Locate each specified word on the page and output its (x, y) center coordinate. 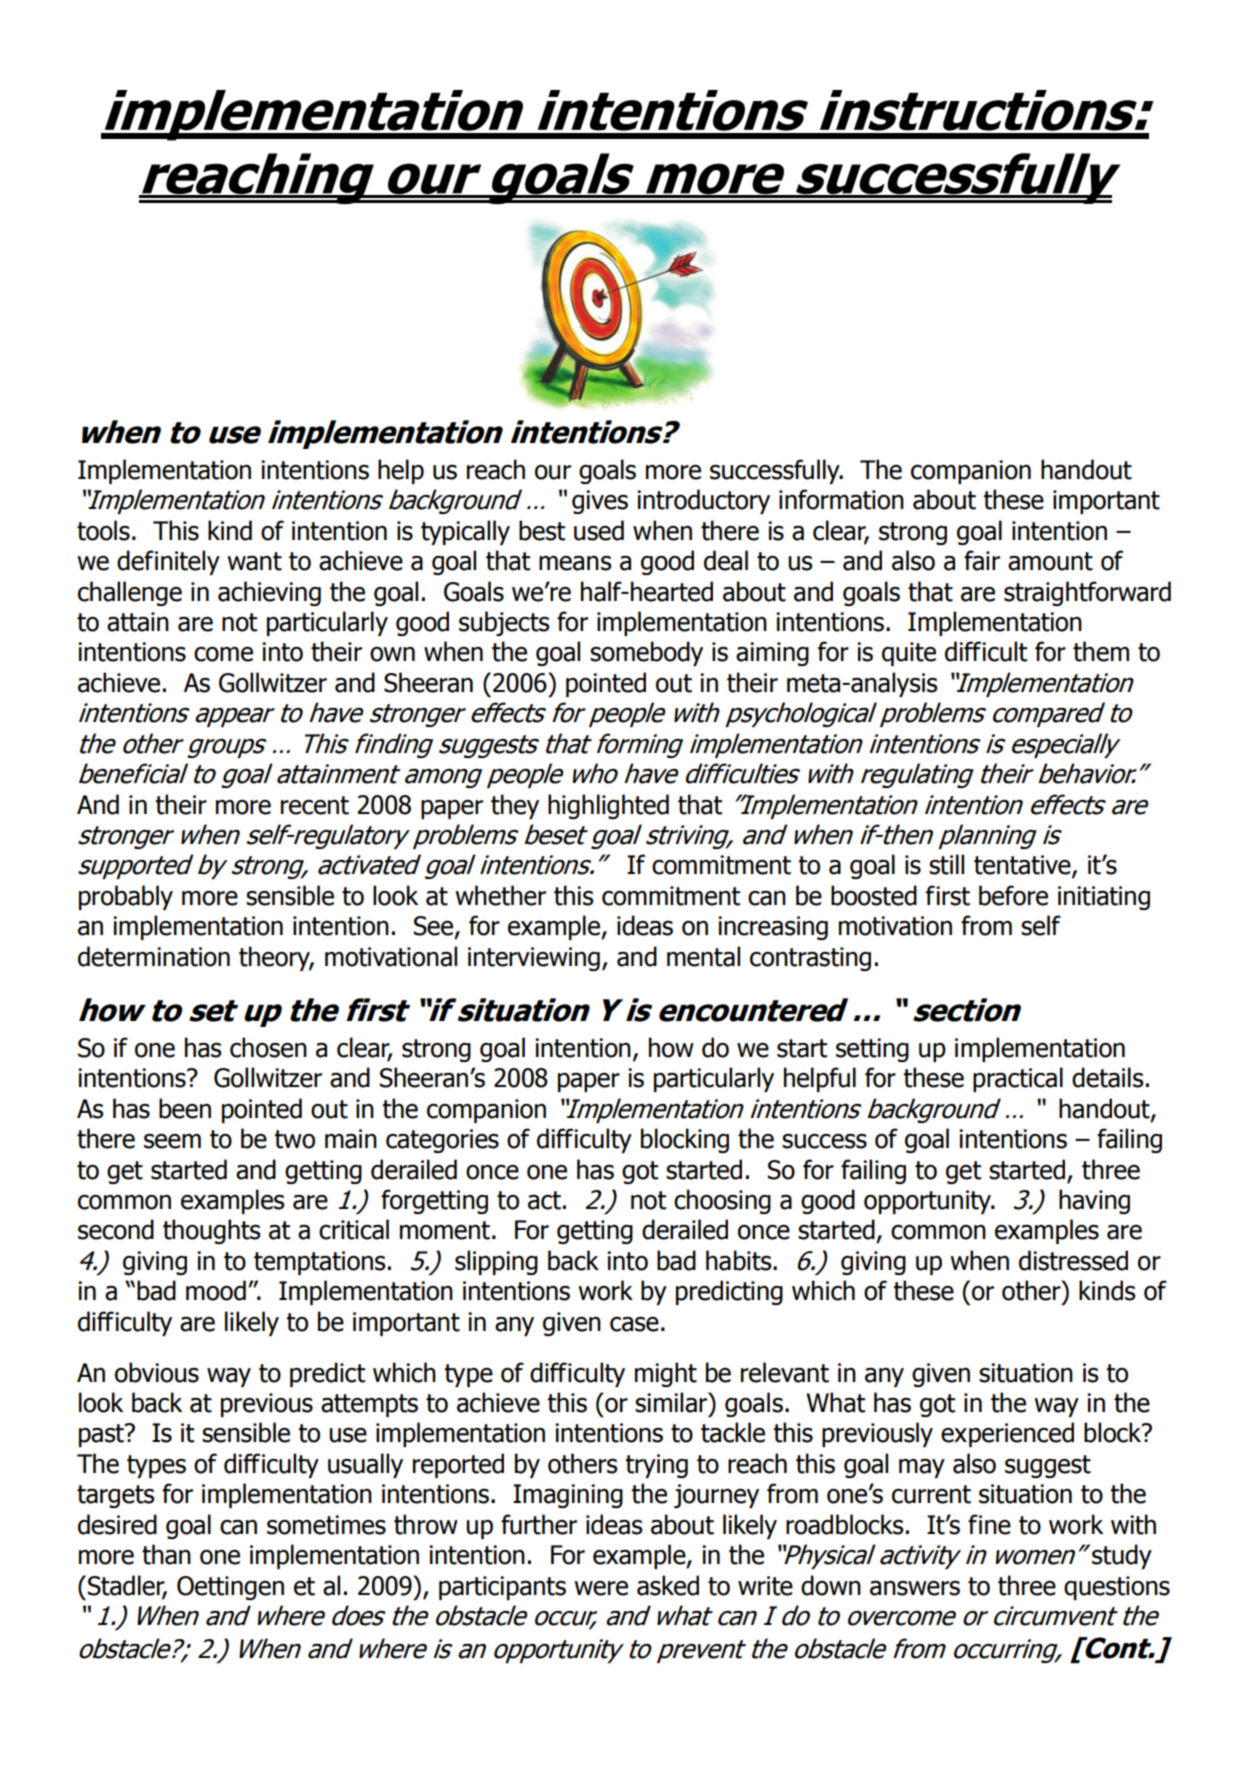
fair (982, 560)
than (166, 1554)
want (254, 561)
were (601, 1588)
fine (989, 1524)
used (599, 530)
